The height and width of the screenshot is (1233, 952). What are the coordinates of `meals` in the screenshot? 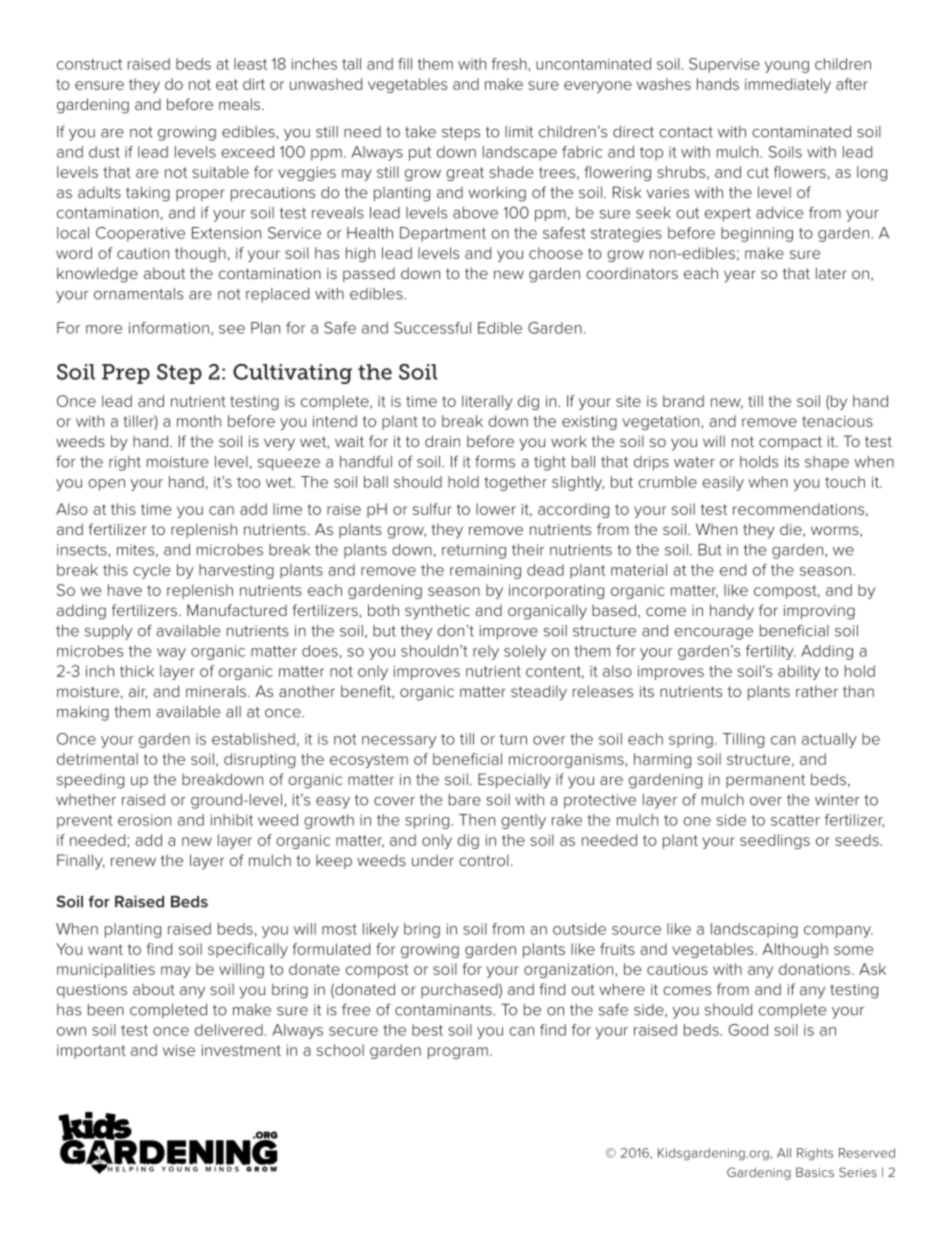 It's located at (241, 104).
